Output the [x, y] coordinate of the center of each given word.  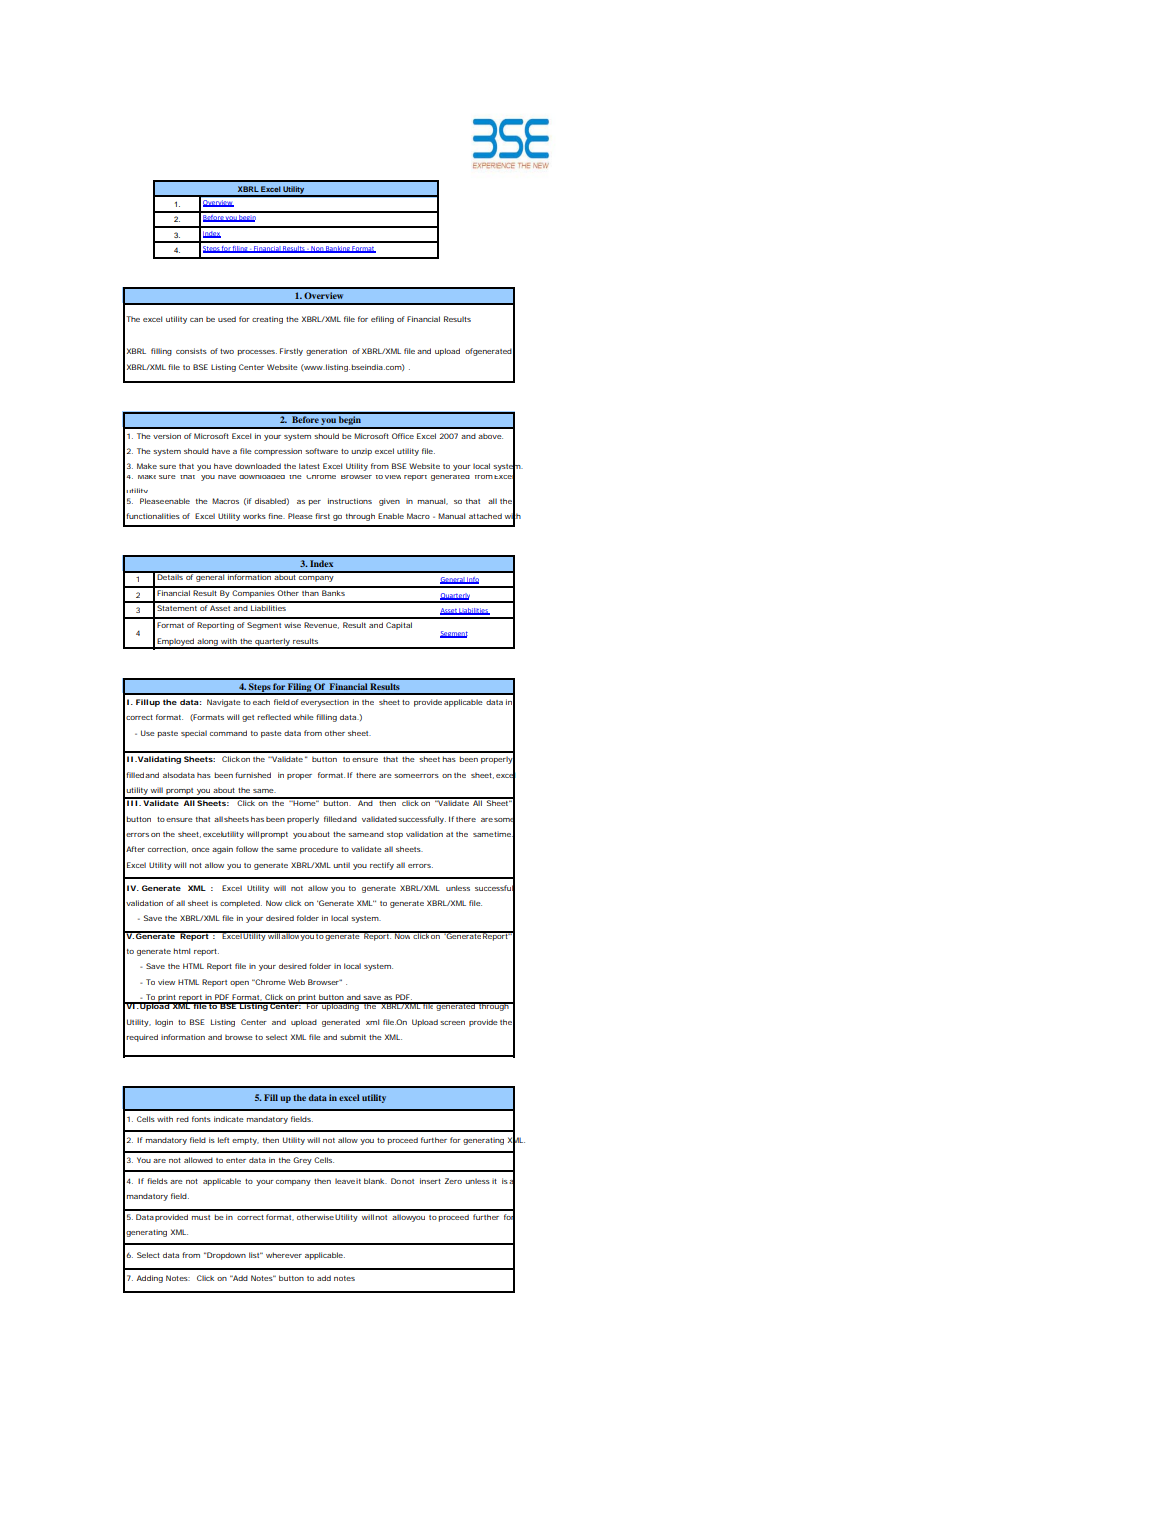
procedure [319, 850]
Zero [453, 1181]
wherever [284, 1255]
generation [326, 352]
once [201, 850]
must [201, 1217]
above [490, 436]
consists [191, 351]
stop [395, 835]
